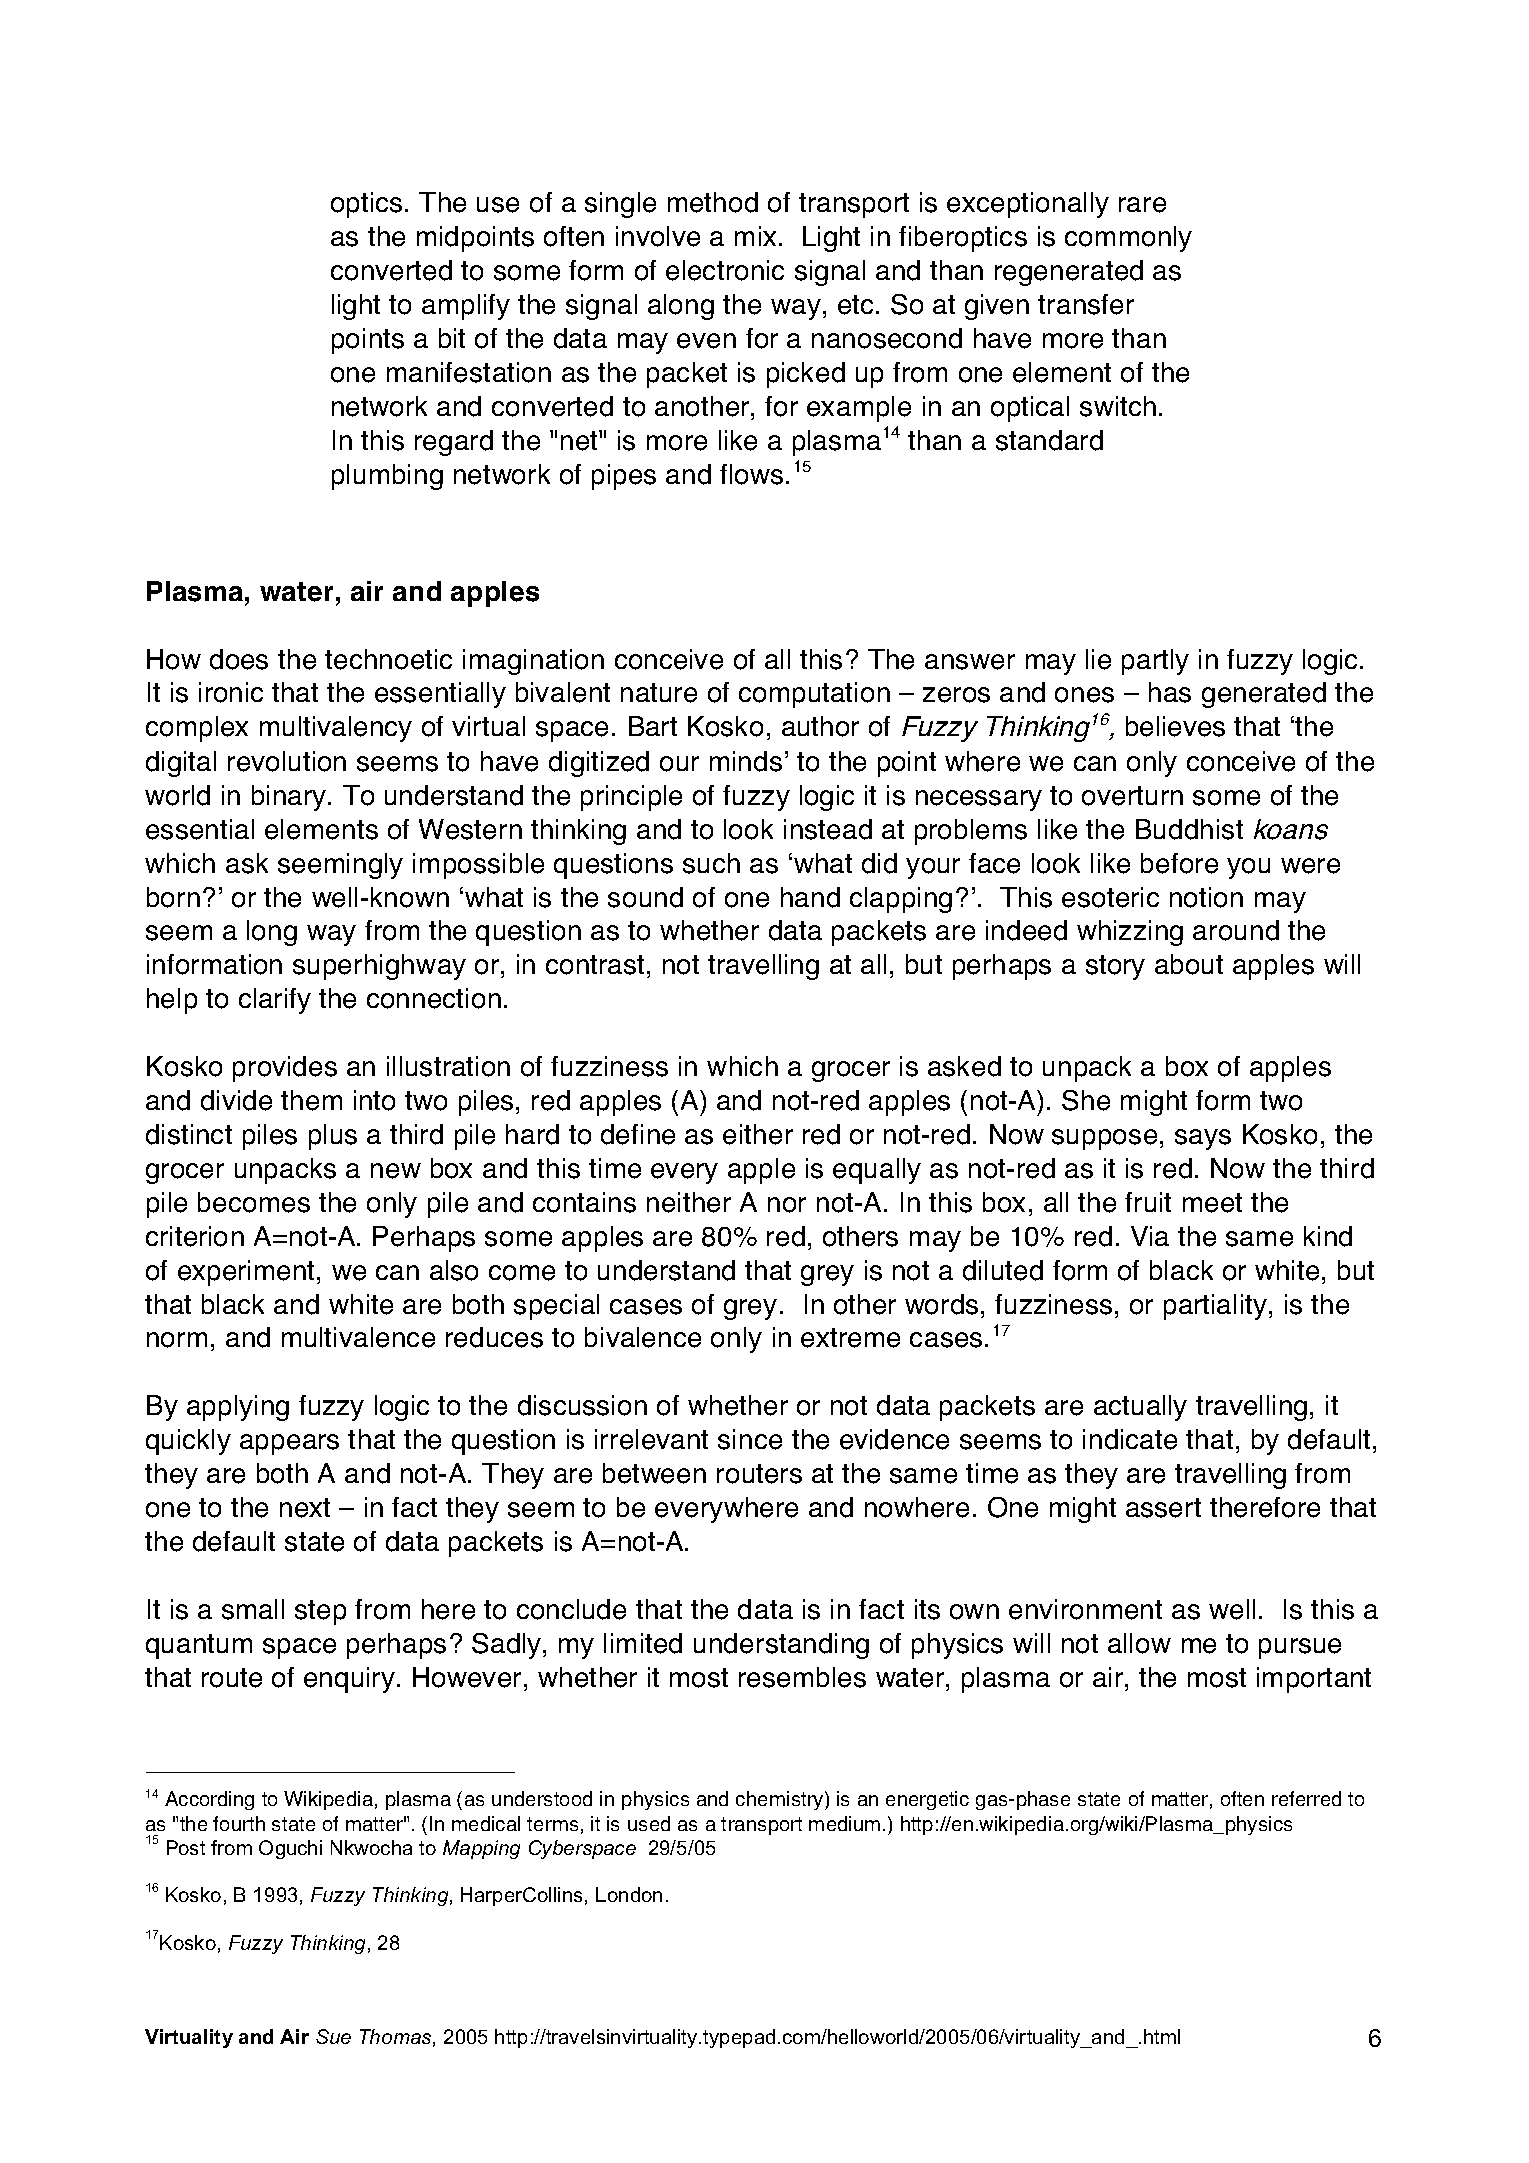 This document has height=2163, width=1529. Describe the element at coordinates (1155, 662) in the document. I see `partly` at that location.
